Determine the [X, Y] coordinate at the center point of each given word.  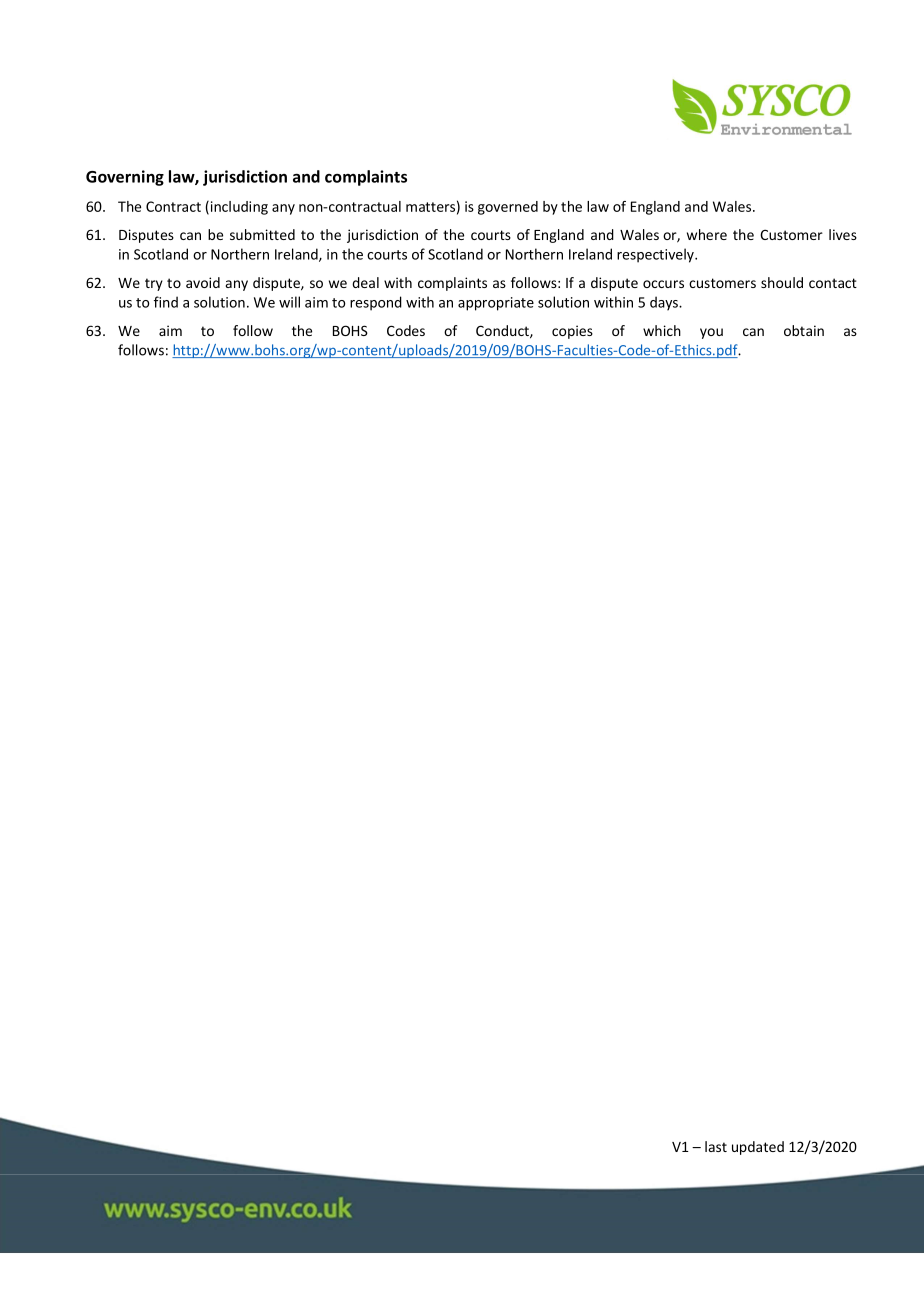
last [716, 1146]
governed [508, 208]
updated [758, 1148]
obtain [804, 330]
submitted [262, 234]
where [707, 234]
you [711, 333]
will [289, 302]
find [166, 302]
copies [572, 332]
